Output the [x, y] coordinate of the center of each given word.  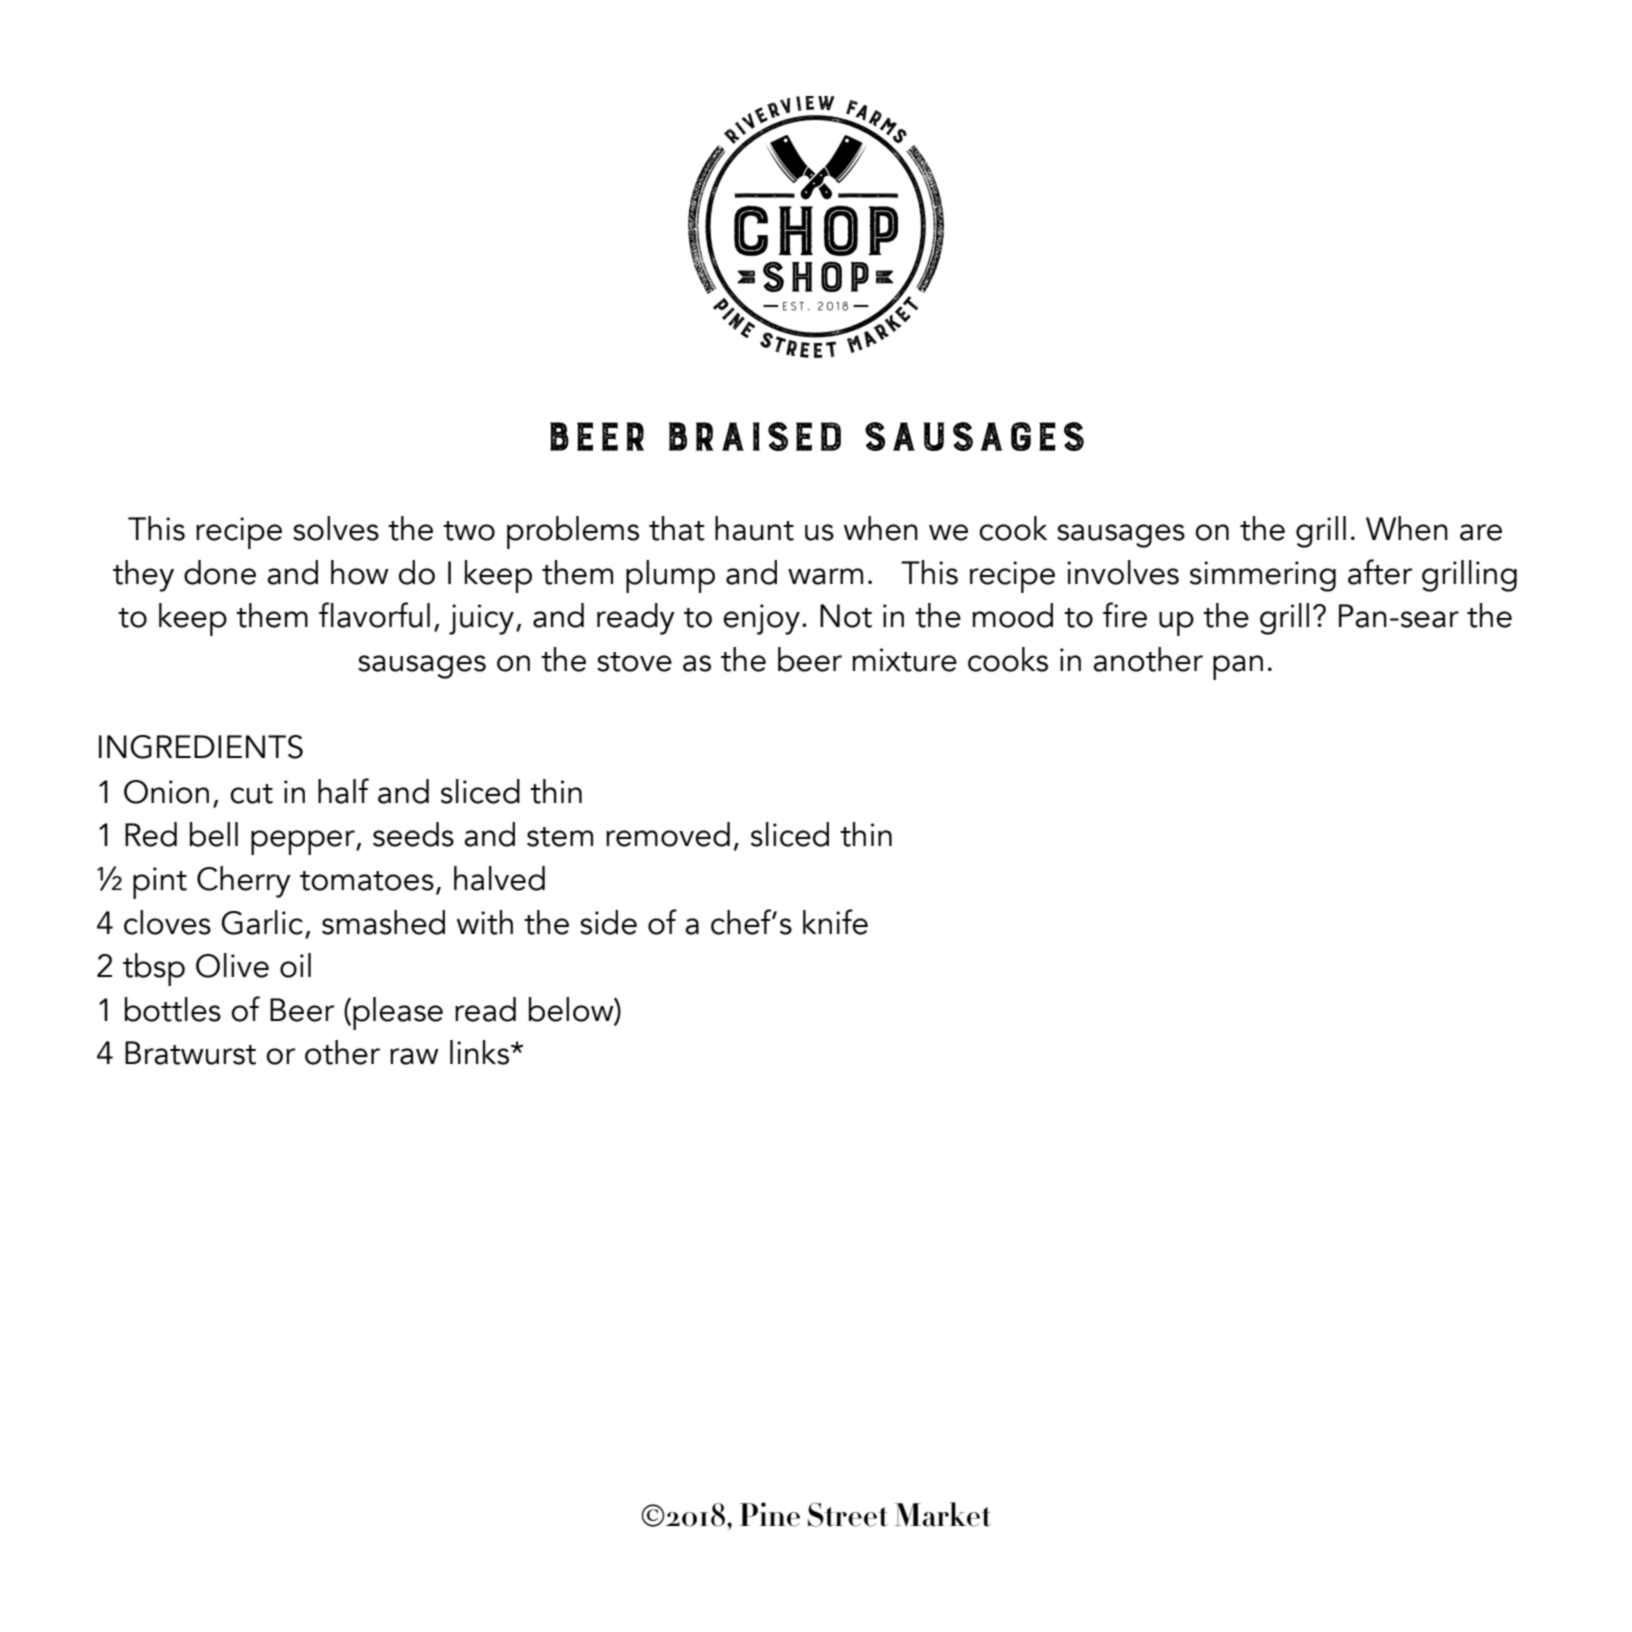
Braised [755, 436]
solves [336, 528]
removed [668, 834]
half [343, 791]
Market [943, 1514]
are [1481, 532]
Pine [769, 1514]
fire [1125, 615]
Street [848, 1514]
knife [835, 922]
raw [414, 1056]
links [479, 1052]
